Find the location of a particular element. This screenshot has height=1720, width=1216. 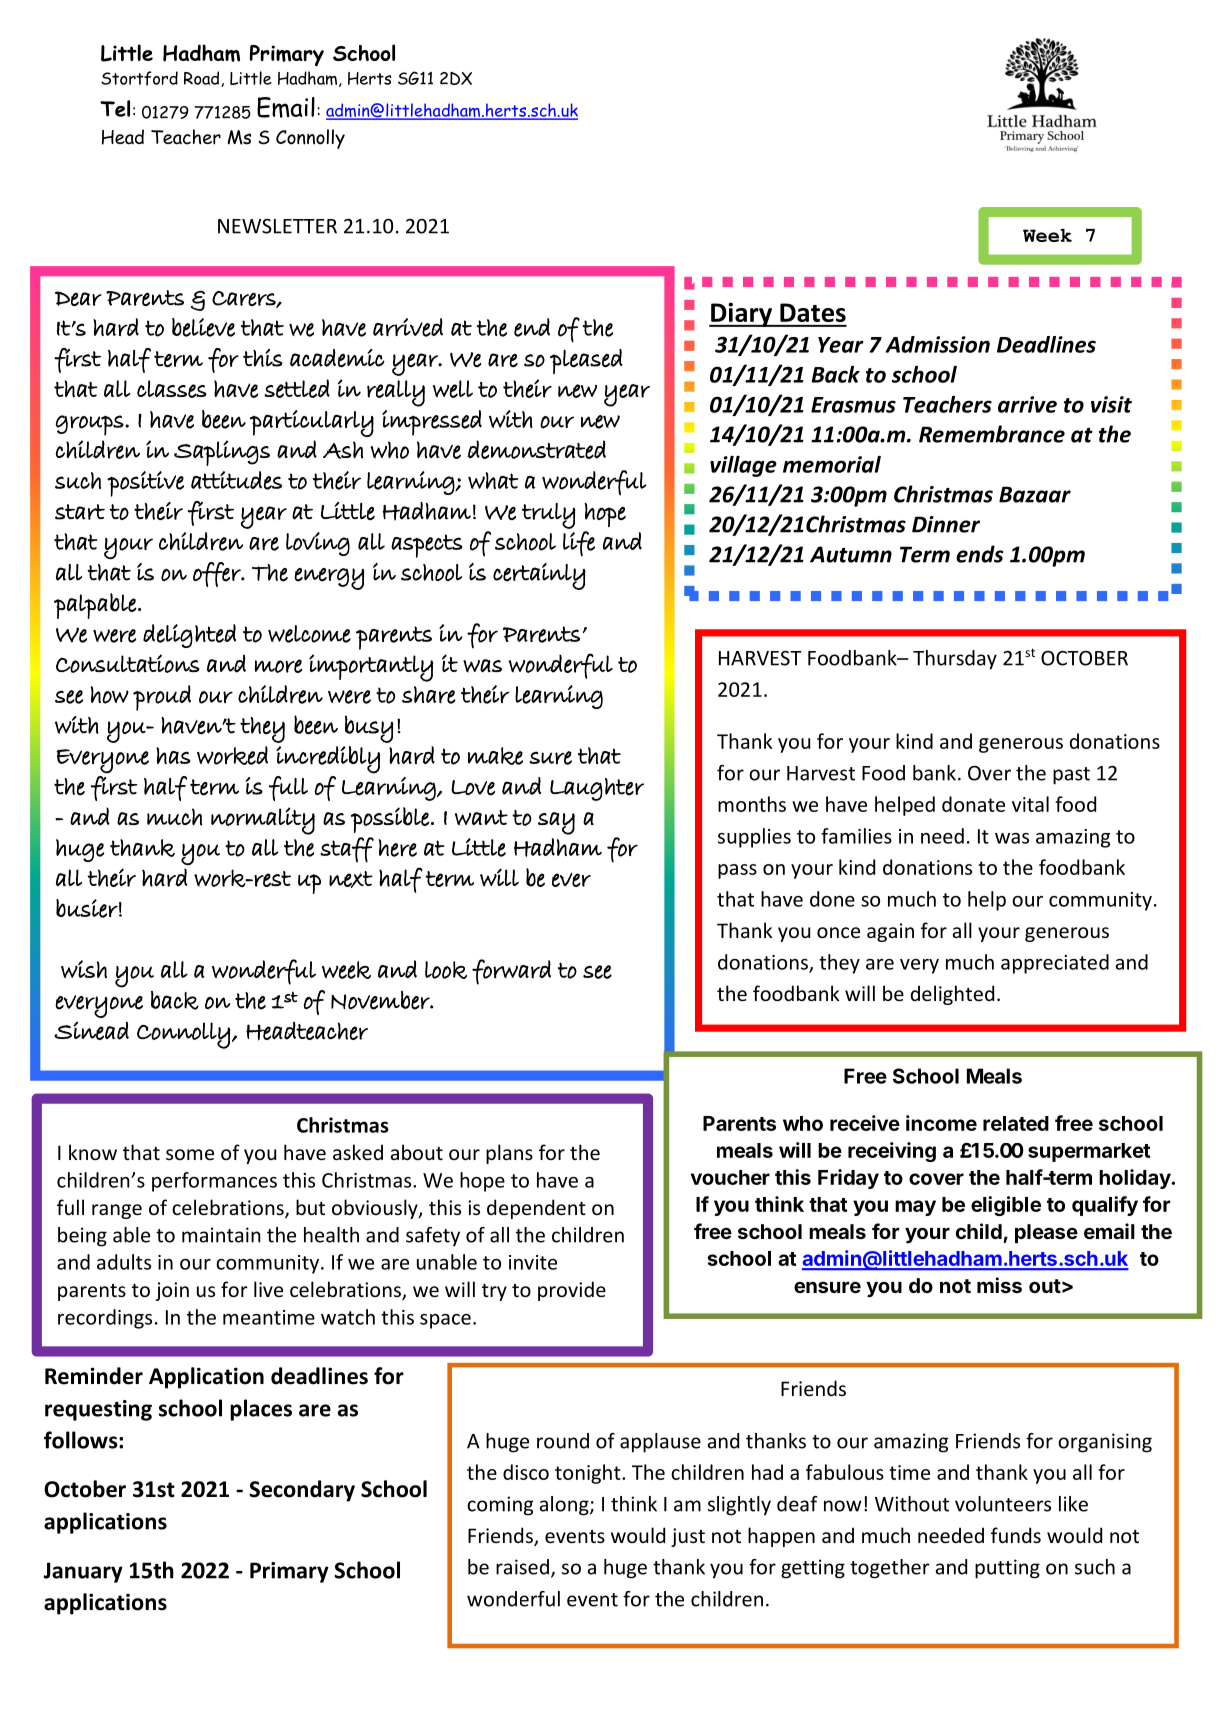

Laughter is located at coordinates (597, 789).
